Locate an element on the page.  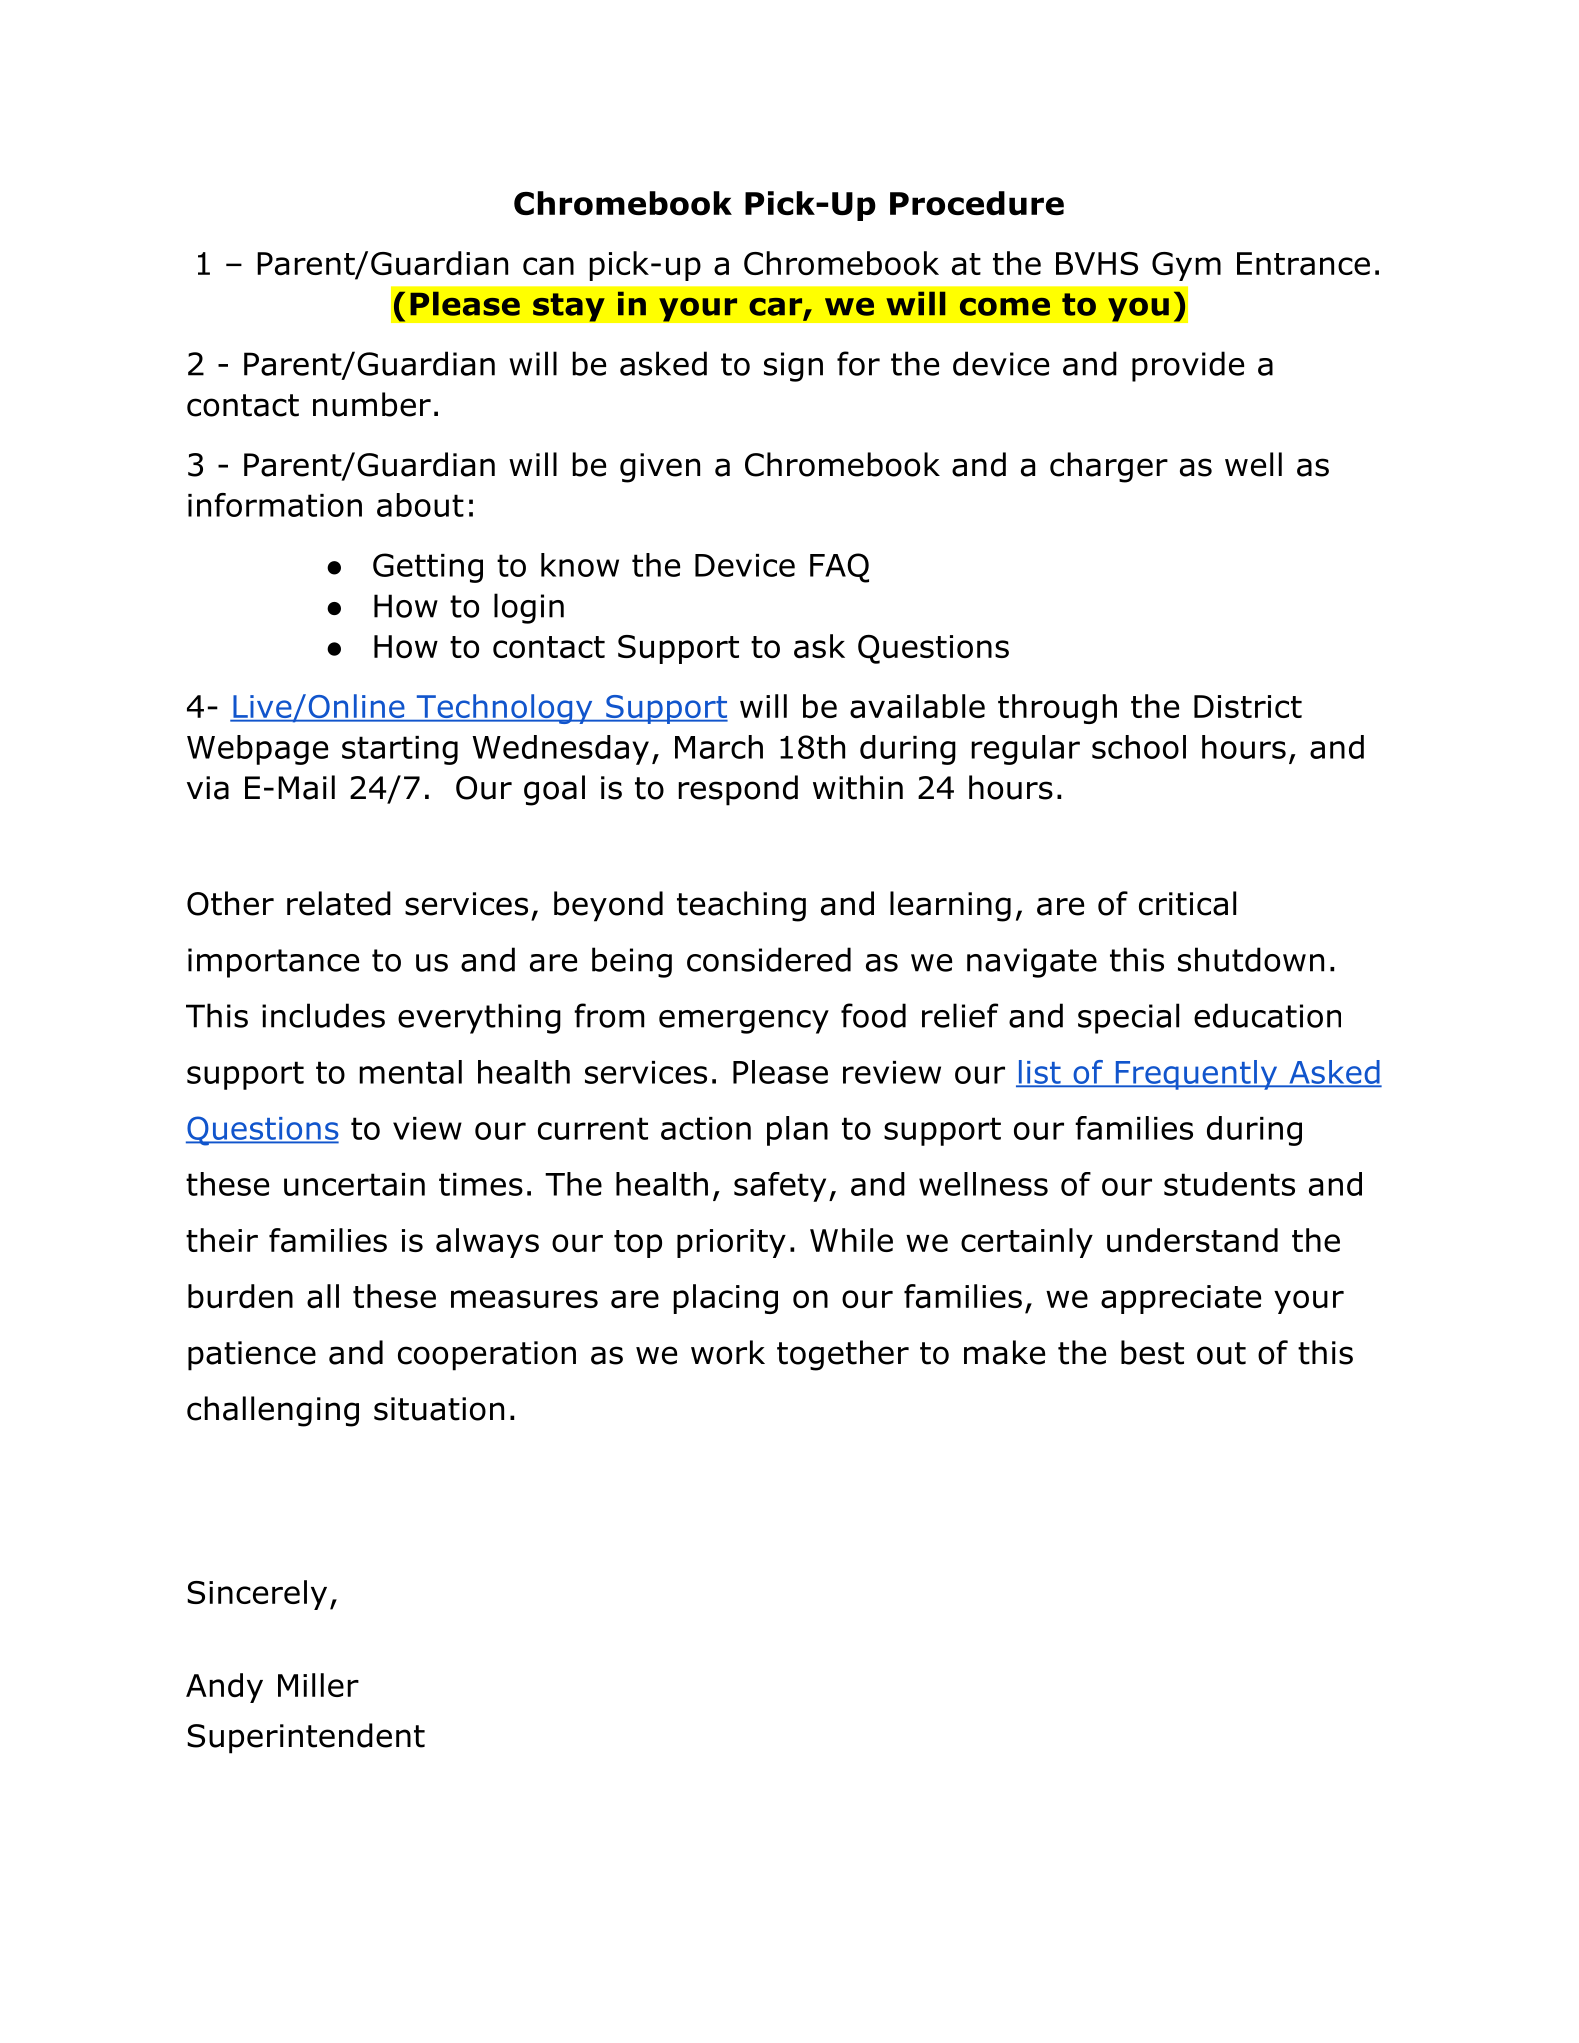
best is located at coordinates (1152, 1352).
